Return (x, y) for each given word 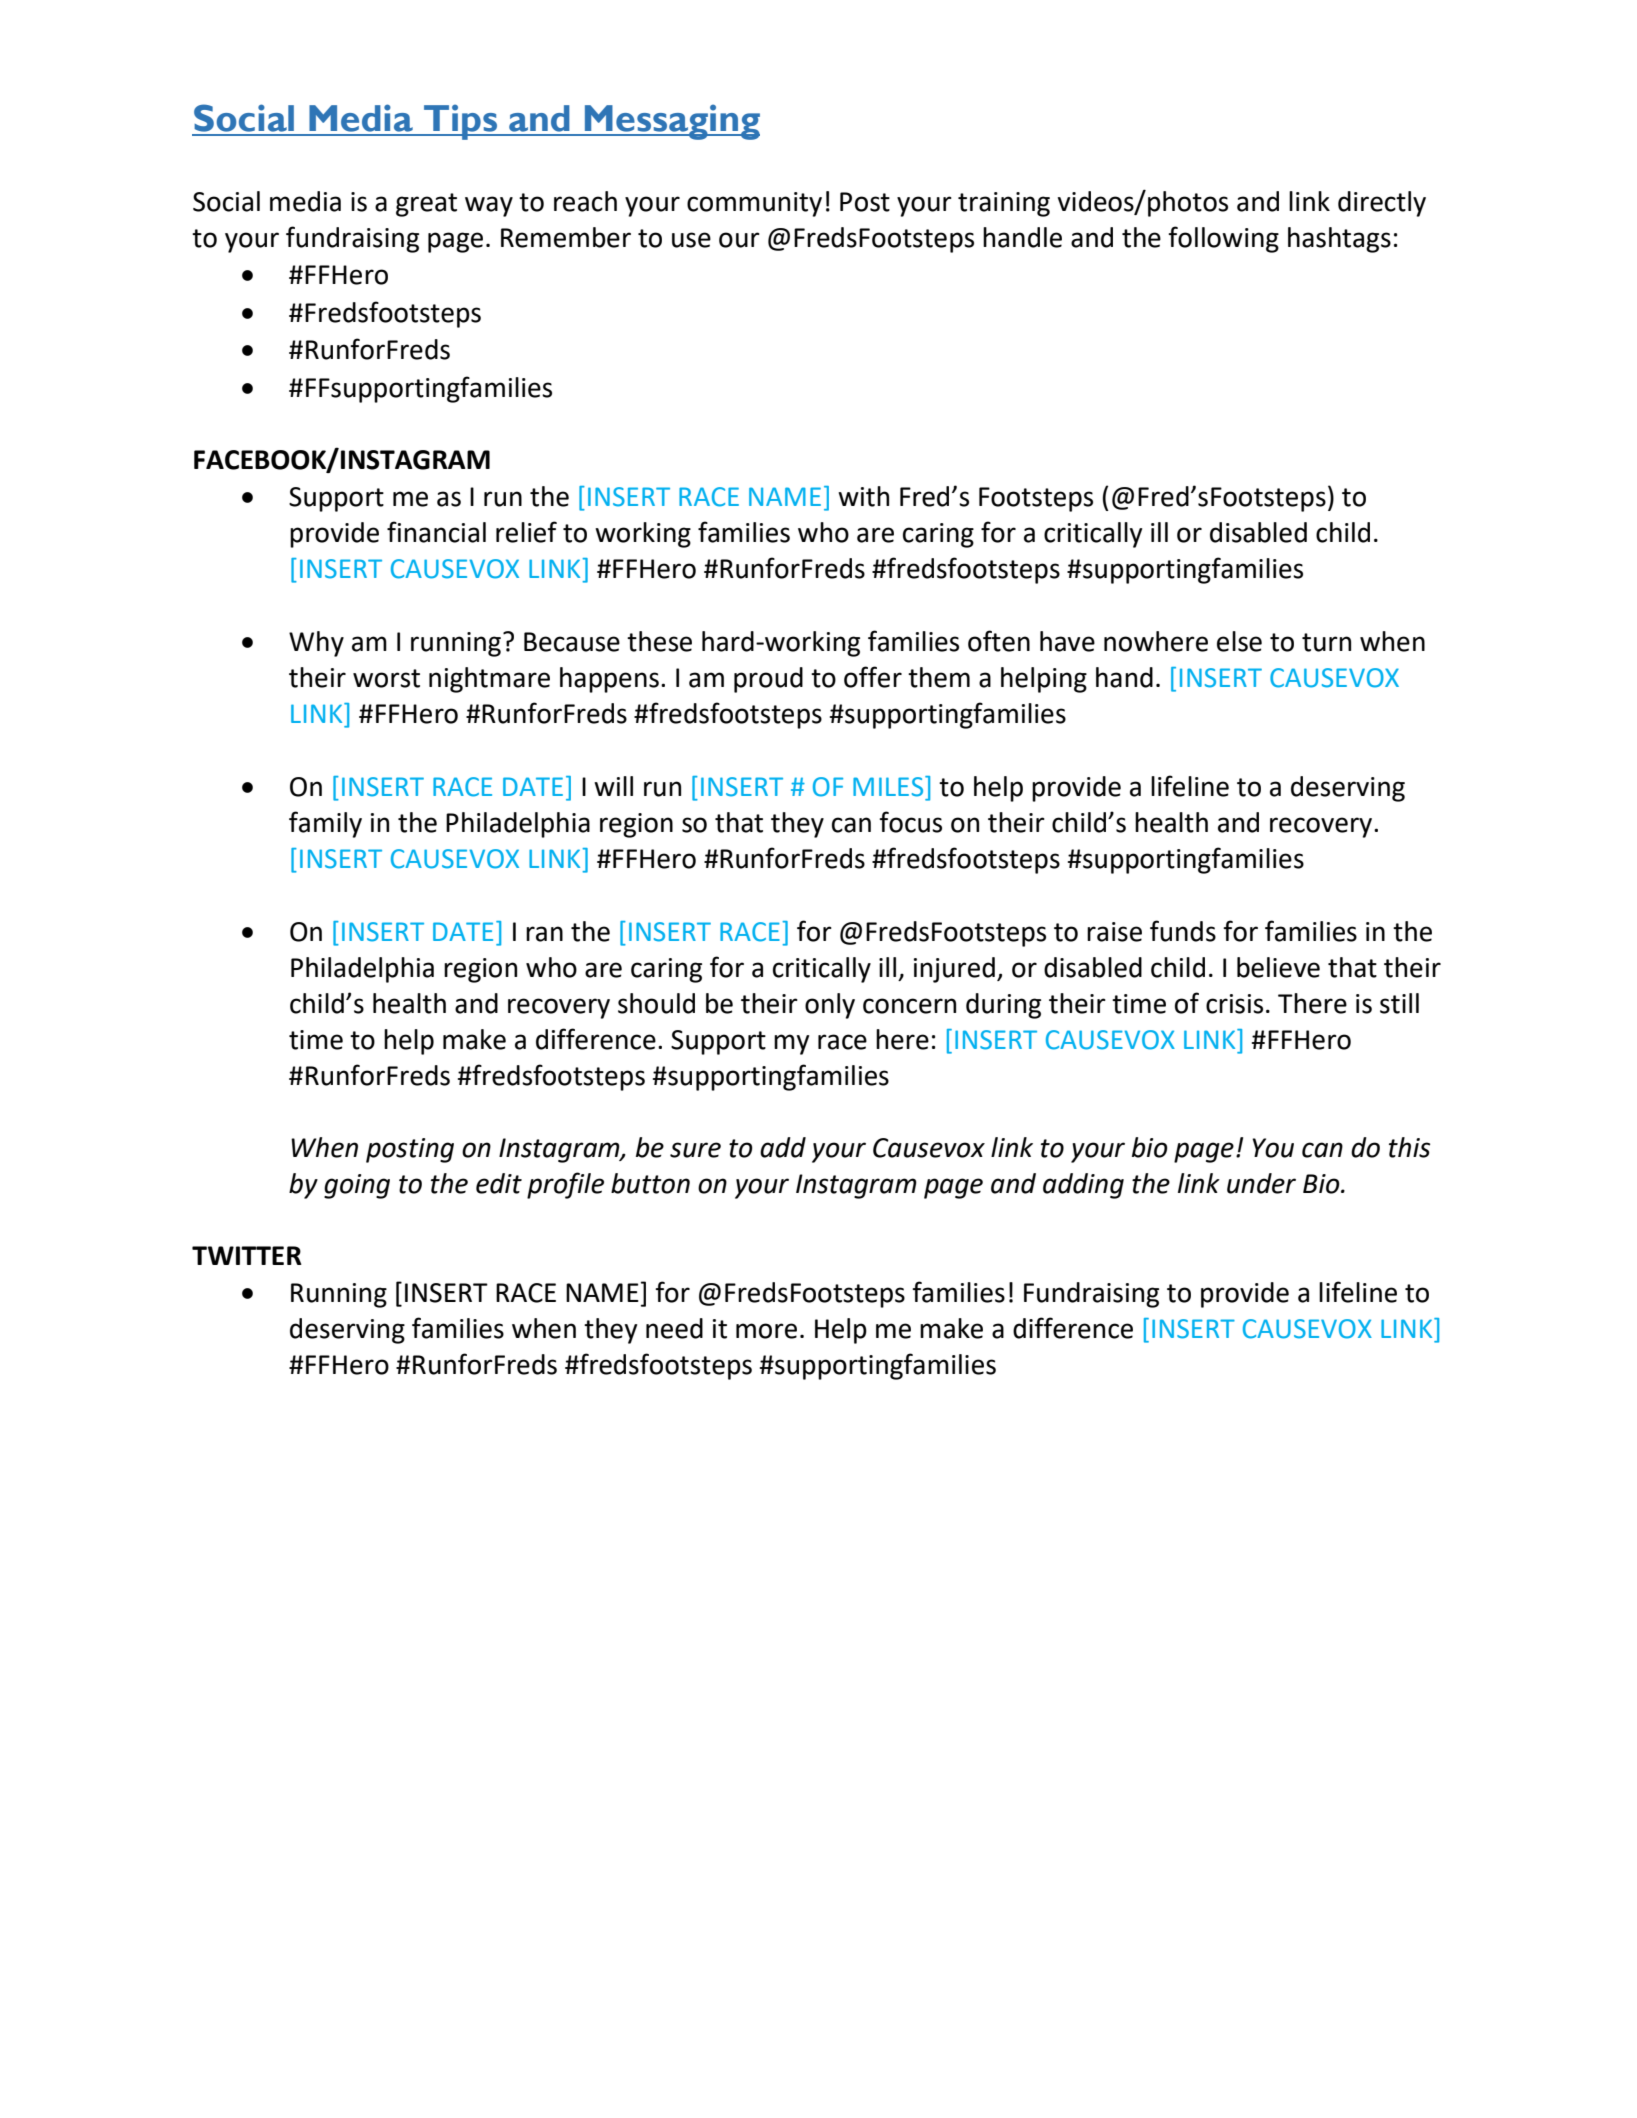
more (766, 1331)
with (863, 496)
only (830, 1006)
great (426, 205)
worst (386, 678)
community (754, 204)
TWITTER (247, 1255)
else (1239, 641)
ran (544, 934)
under (1261, 1183)
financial (436, 532)
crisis (1234, 1004)
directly (1382, 204)
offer (873, 677)
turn (1326, 642)
